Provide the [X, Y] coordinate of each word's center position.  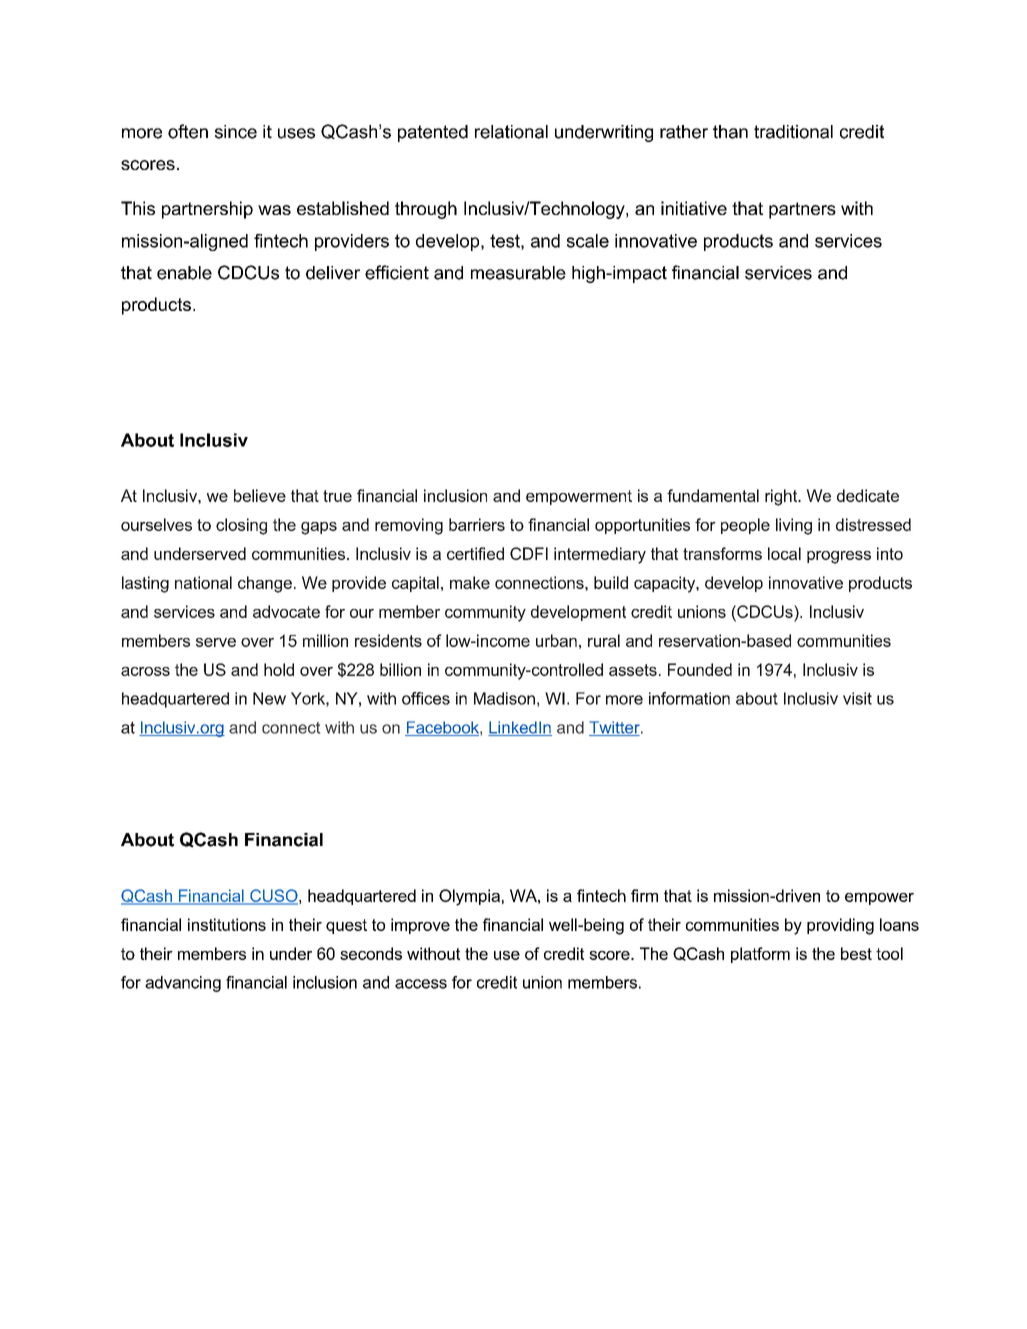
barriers [477, 524]
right [782, 497]
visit [857, 698]
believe [260, 495]
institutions [227, 924]
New [269, 698]
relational [511, 132]
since [236, 132]
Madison [504, 698]
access [421, 984]
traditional [793, 132]
